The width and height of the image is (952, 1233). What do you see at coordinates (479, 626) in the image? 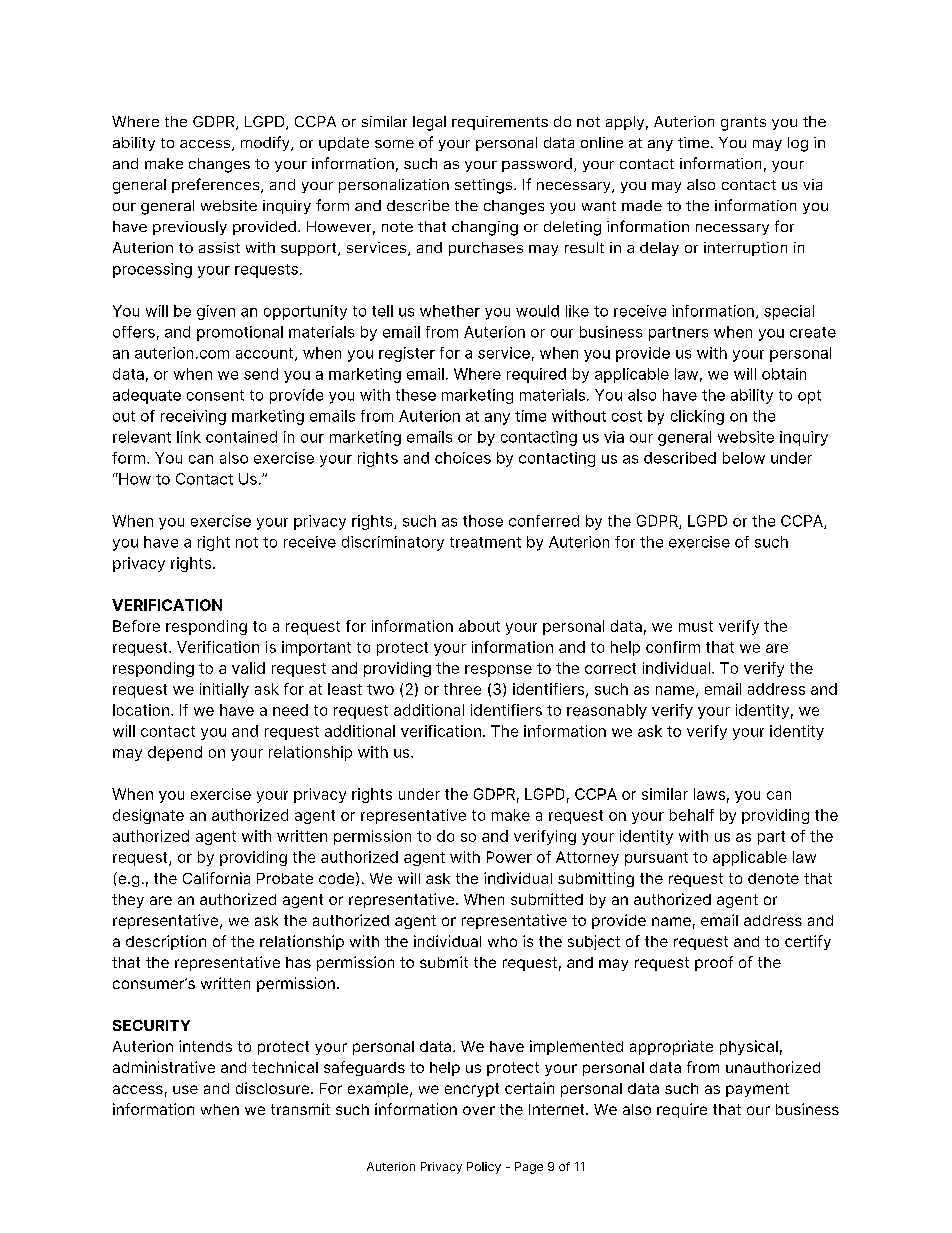
I see `about` at bounding box center [479, 626].
